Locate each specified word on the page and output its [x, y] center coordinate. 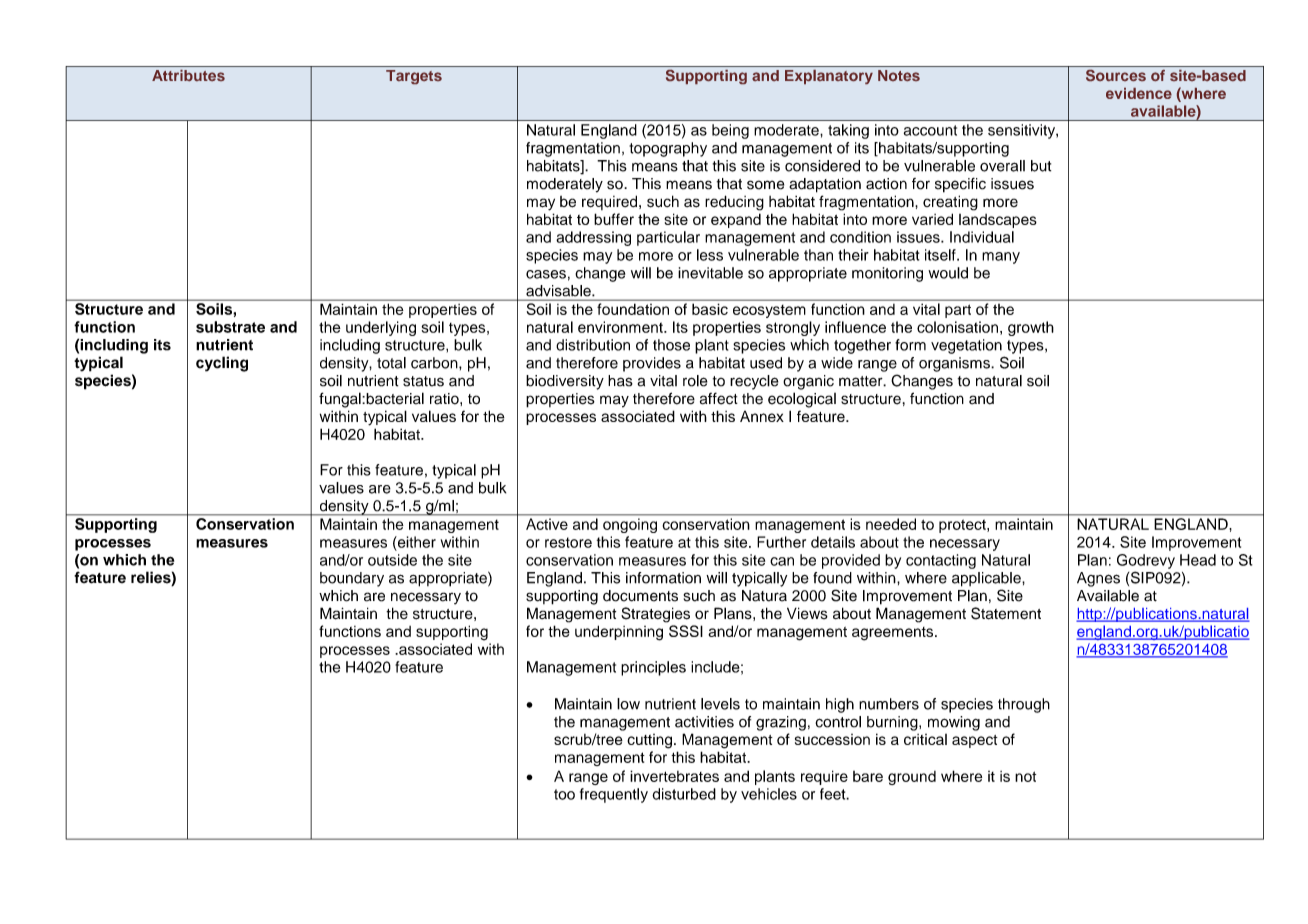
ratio [445, 399]
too [564, 794]
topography [668, 149]
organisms [955, 364]
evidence [1139, 93]
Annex [762, 416]
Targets [414, 77]
